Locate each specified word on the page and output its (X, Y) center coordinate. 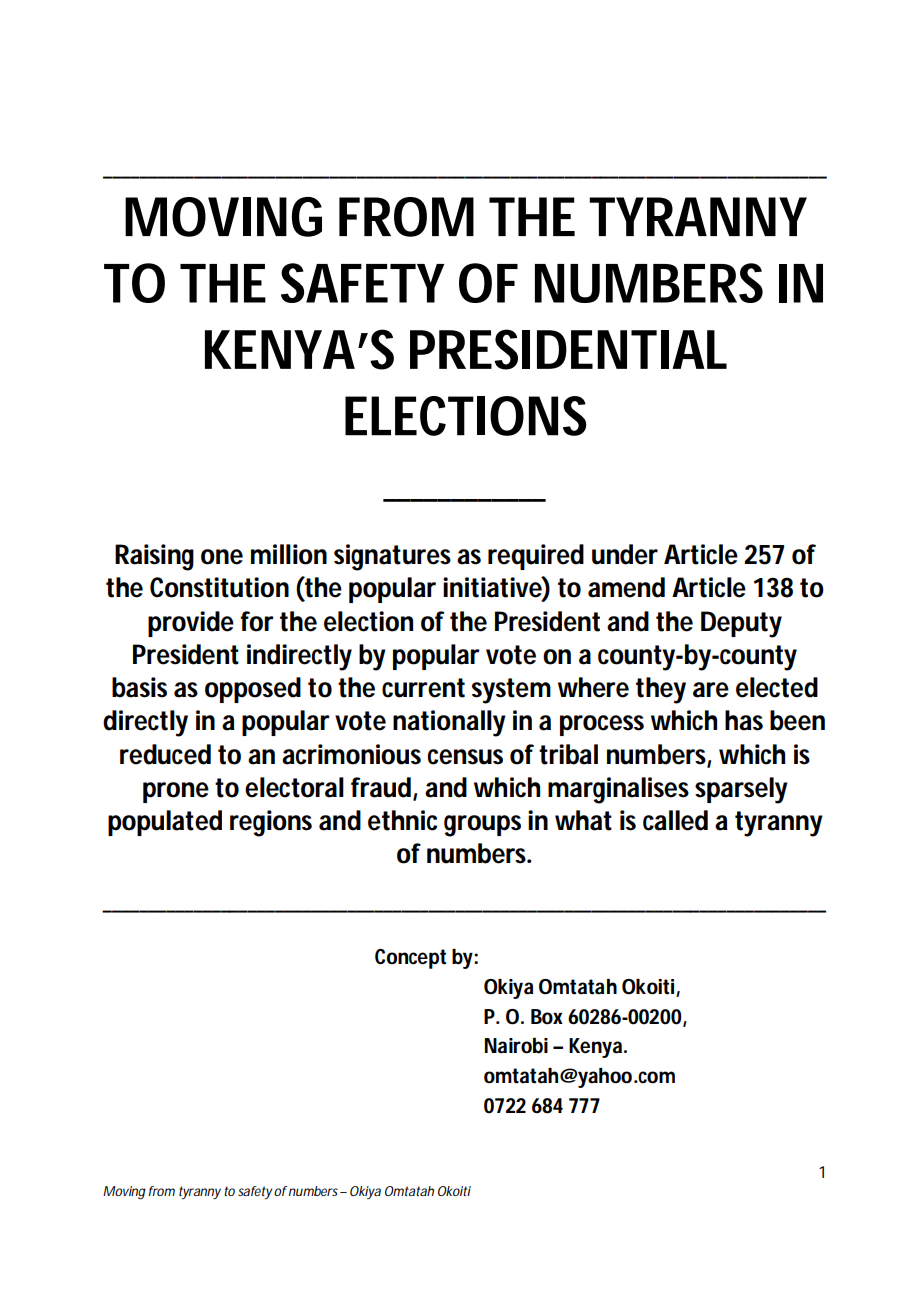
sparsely (741, 790)
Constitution (219, 587)
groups (482, 826)
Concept (410, 959)
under (625, 554)
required (536, 557)
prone (176, 792)
